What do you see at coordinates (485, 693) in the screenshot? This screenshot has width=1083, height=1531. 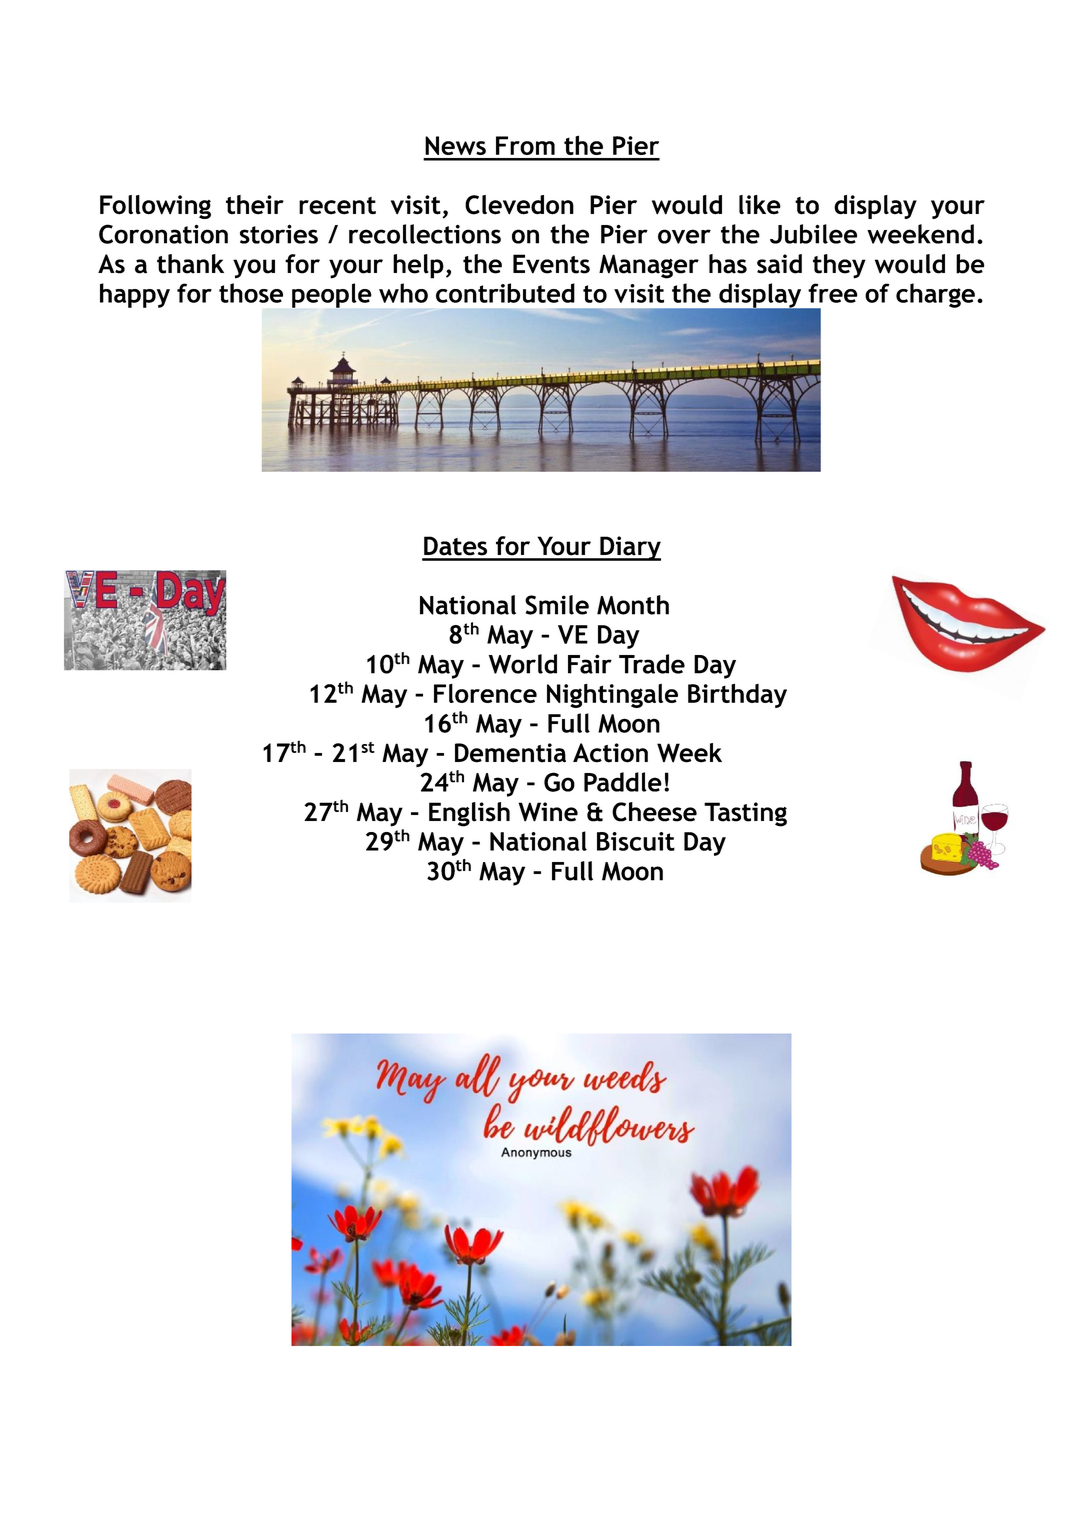 I see `Florence` at bounding box center [485, 693].
